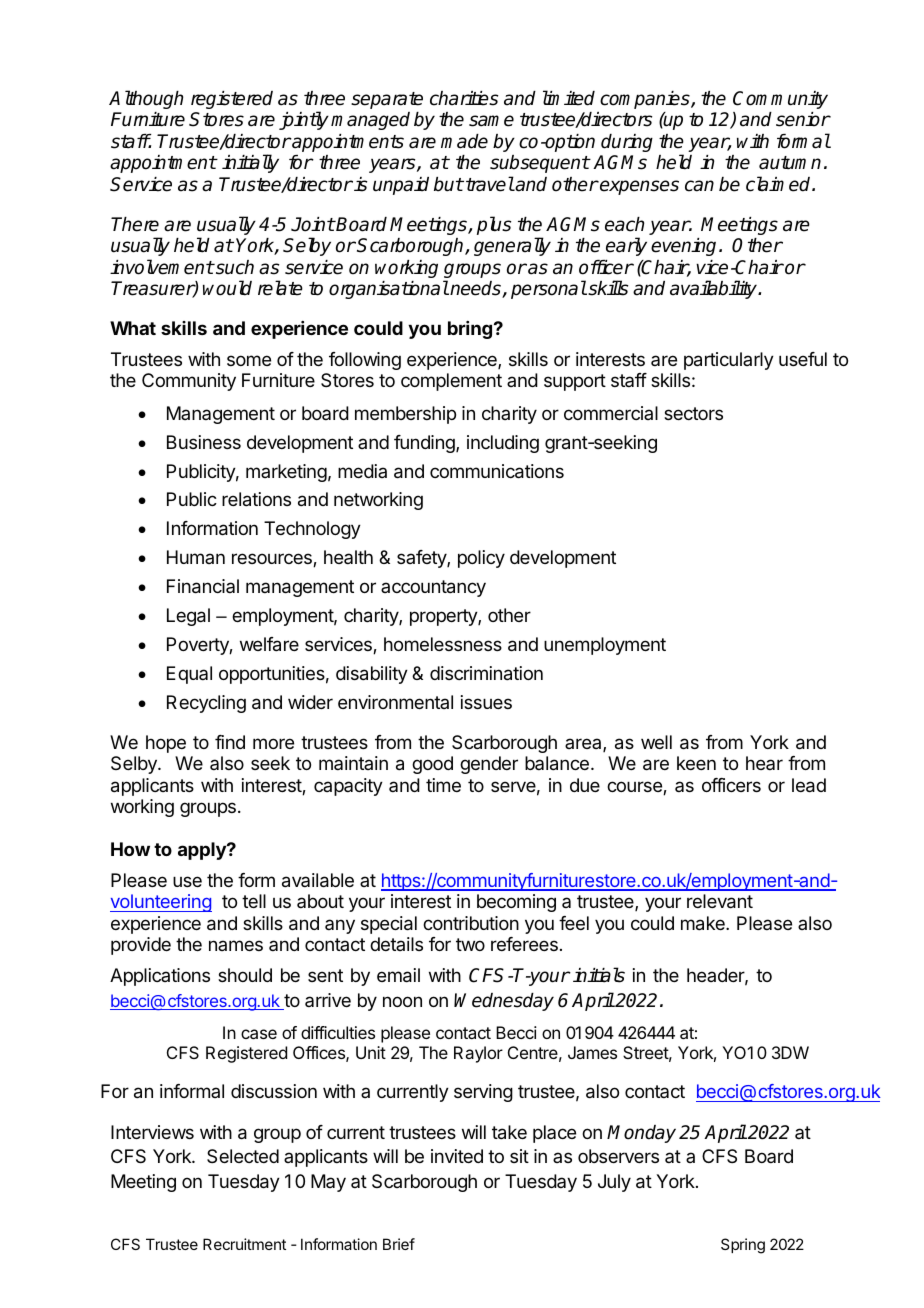 This screenshot has width=924, height=1308. What do you see at coordinates (189, 675) in the screenshot?
I see `Equal` at bounding box center [189, 675].
